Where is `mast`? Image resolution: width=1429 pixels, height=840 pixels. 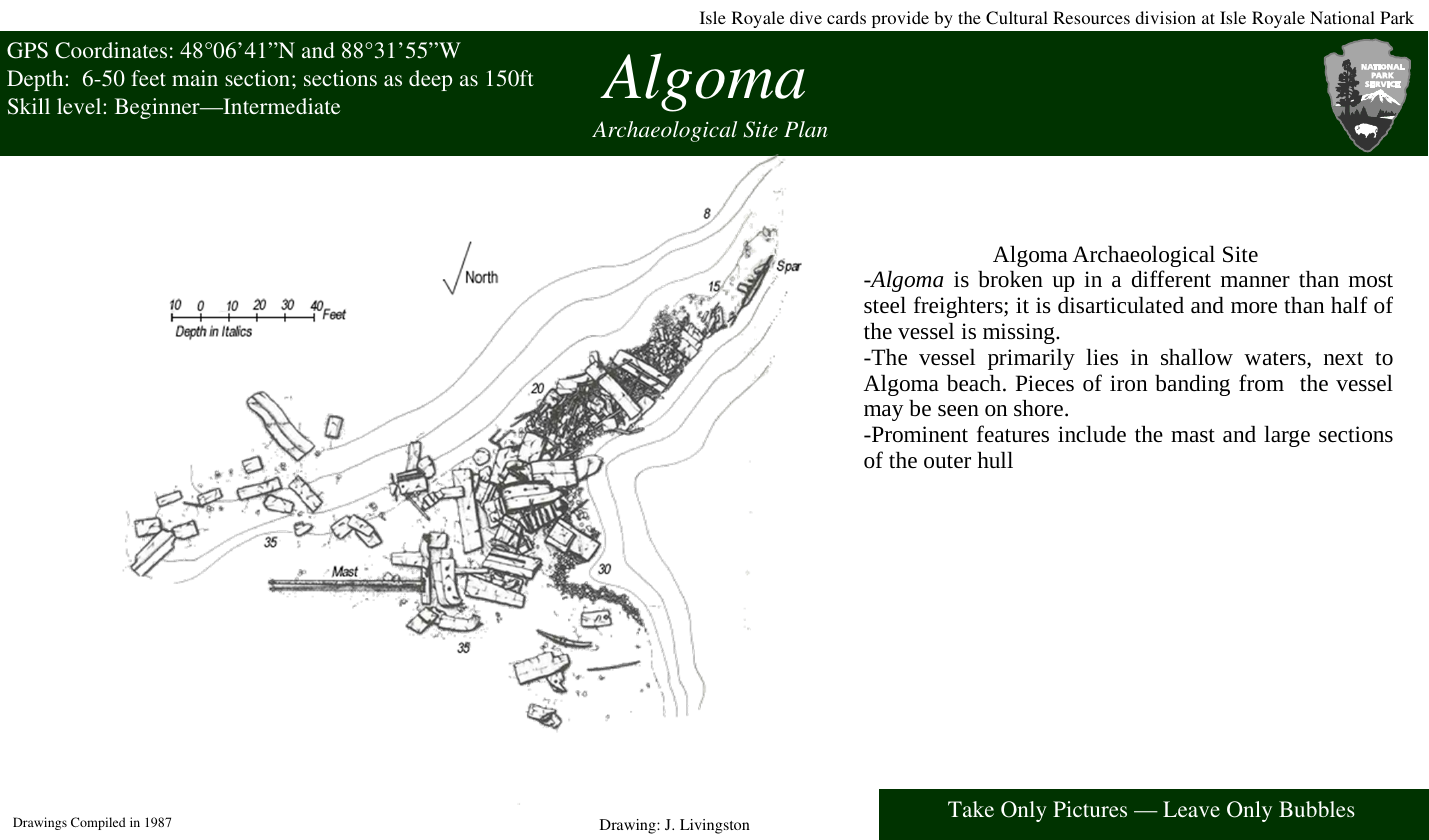 mast is located at coordinates (1193, 436).
